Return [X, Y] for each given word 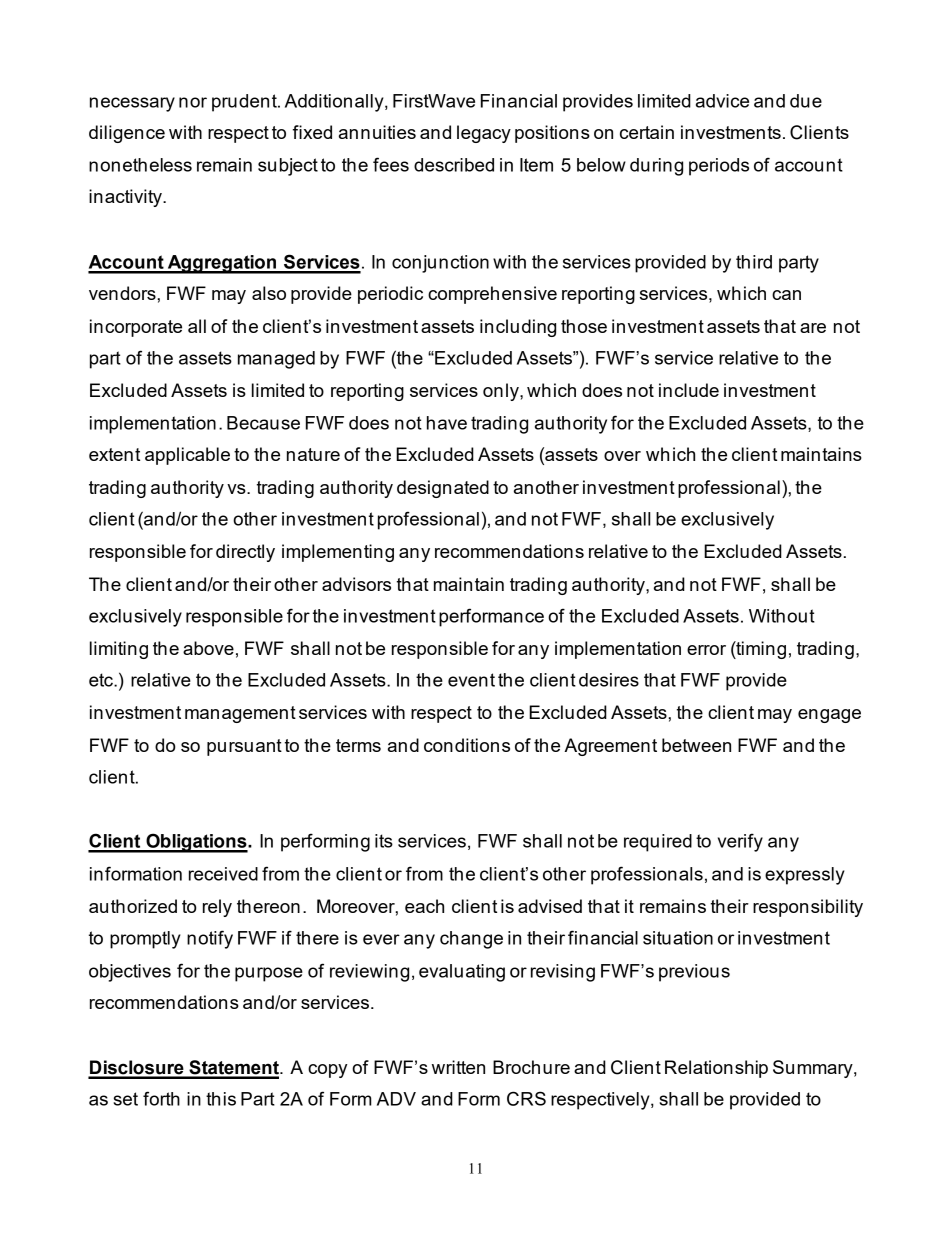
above [208, 648]
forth [161, 1098]
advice [722, 101]
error [706, 650]
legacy [484, 134]
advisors [356, 584]
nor [193, 102]
